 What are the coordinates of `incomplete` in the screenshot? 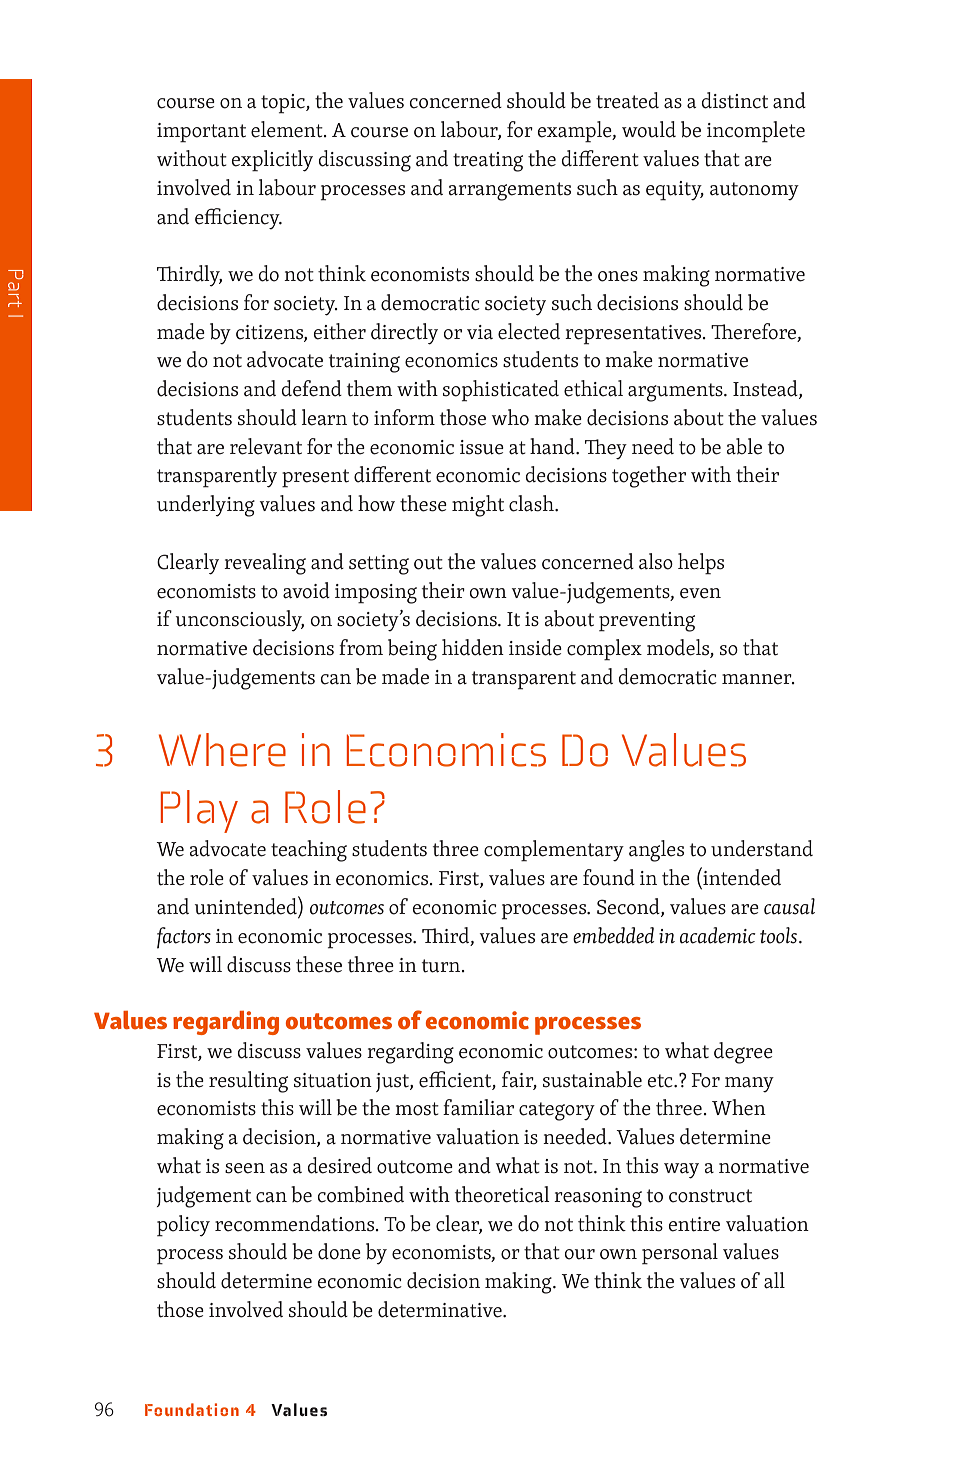 It's located at (756, 132).
